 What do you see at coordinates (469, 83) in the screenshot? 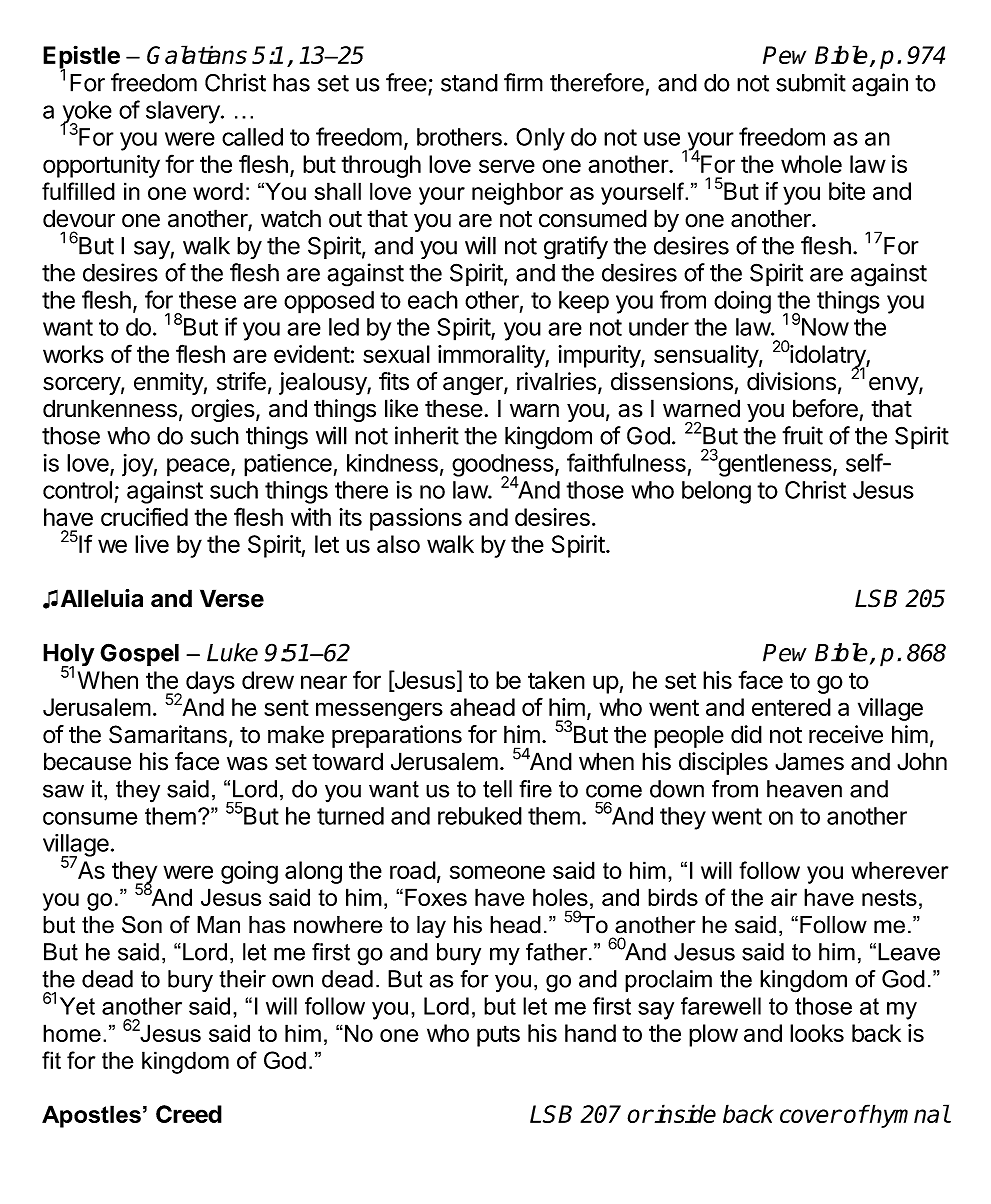
I see `stand` at bounding box center [469, 83].
